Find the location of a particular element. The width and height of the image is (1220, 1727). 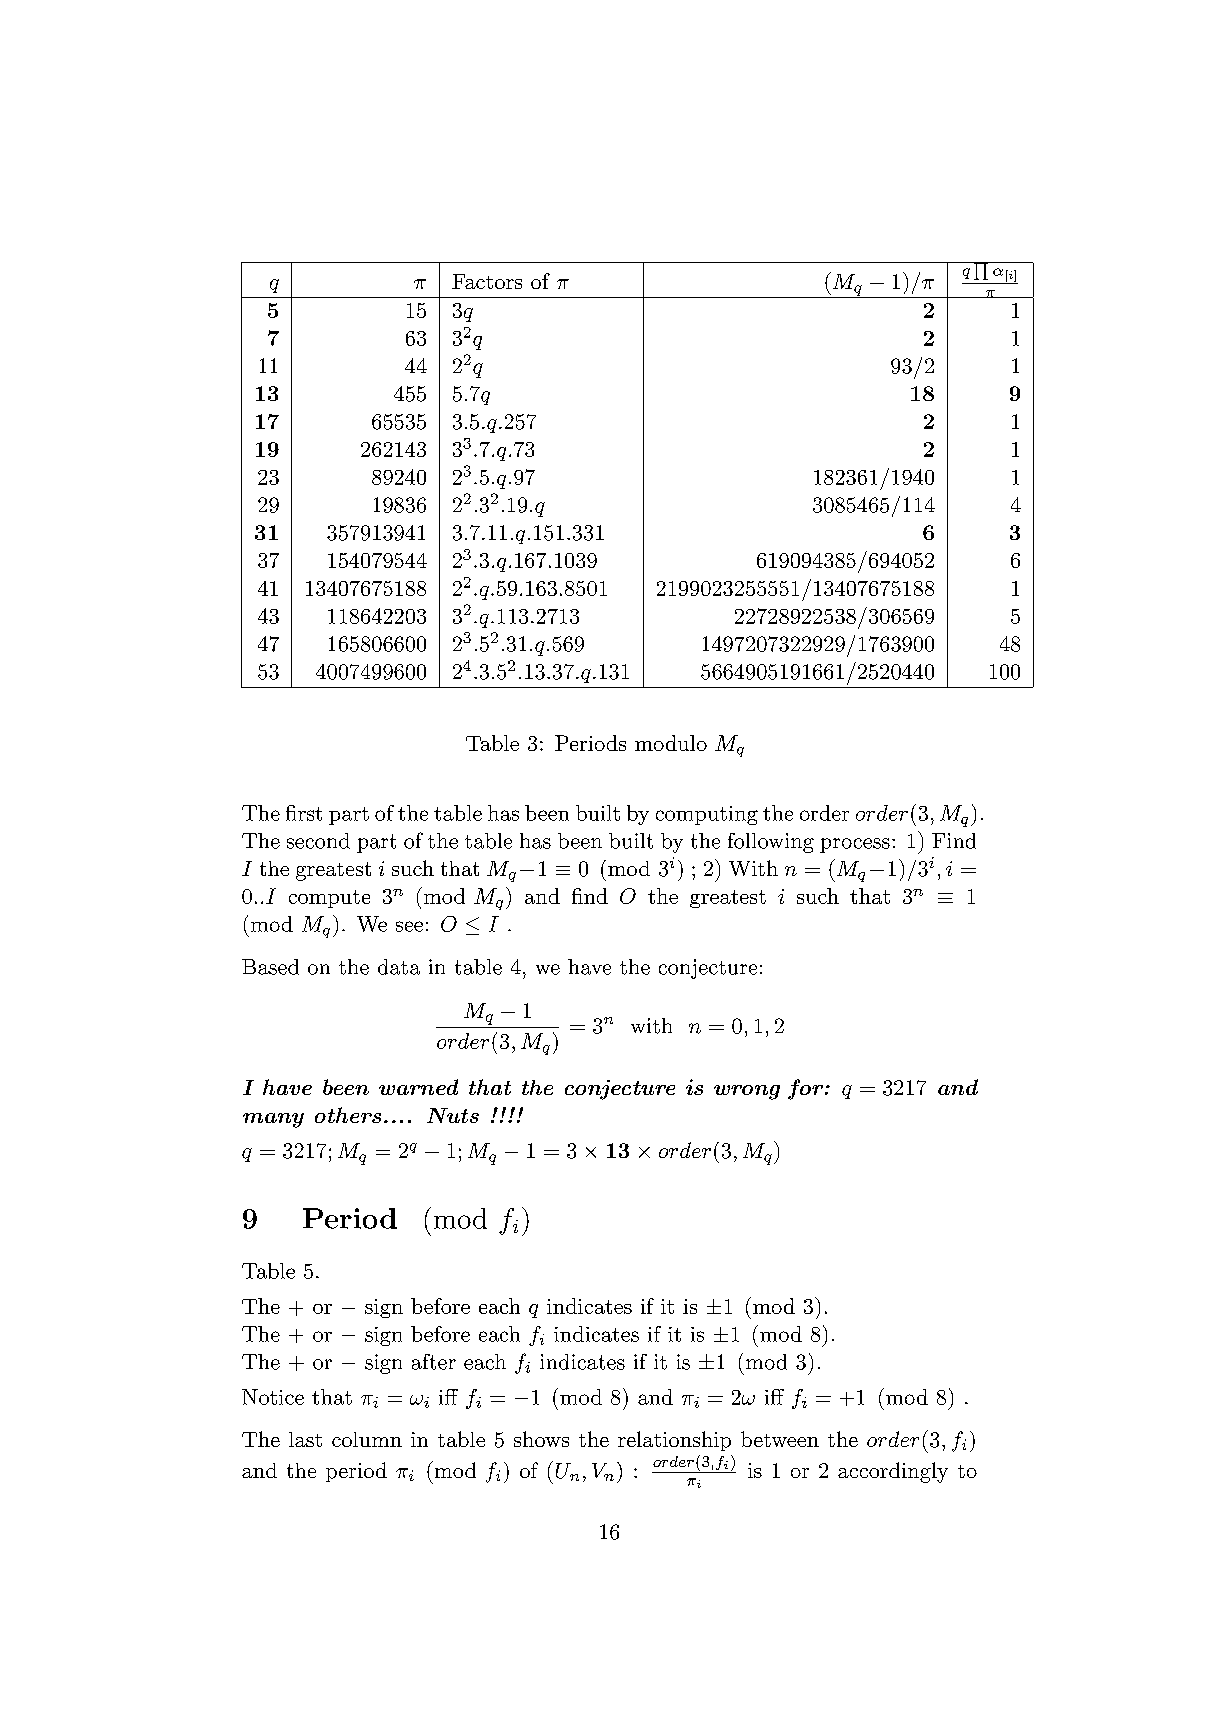

Factors is located at coordinates (487, 281).
